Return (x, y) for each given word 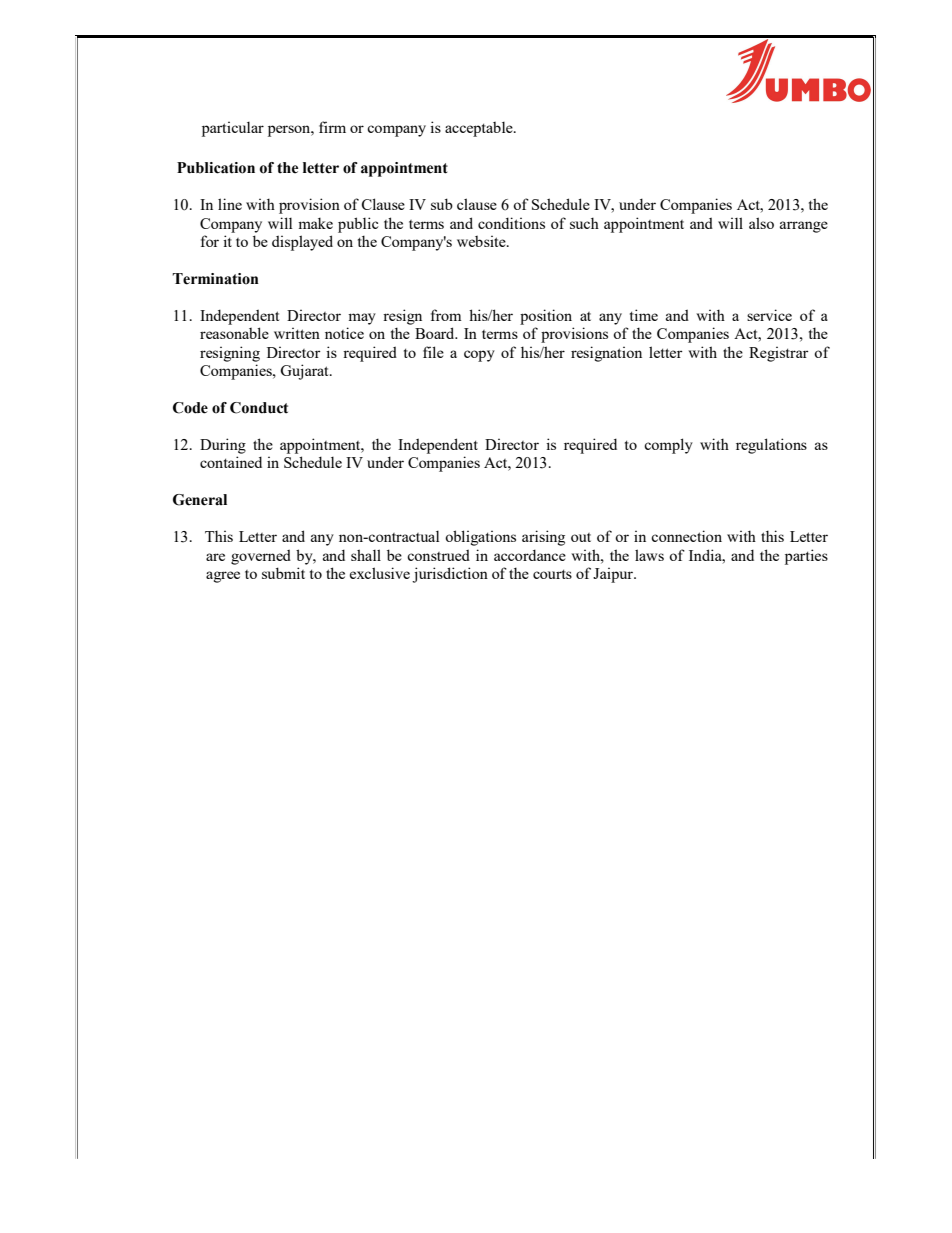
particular (233, 129)
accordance (530, 555)
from (446, 315)
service (769, 315)
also (761, 223)
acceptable (480, 129)
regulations (771, 446)
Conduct (259, 408)
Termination (215, 279)
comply (668, 446)
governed (261, 557)
